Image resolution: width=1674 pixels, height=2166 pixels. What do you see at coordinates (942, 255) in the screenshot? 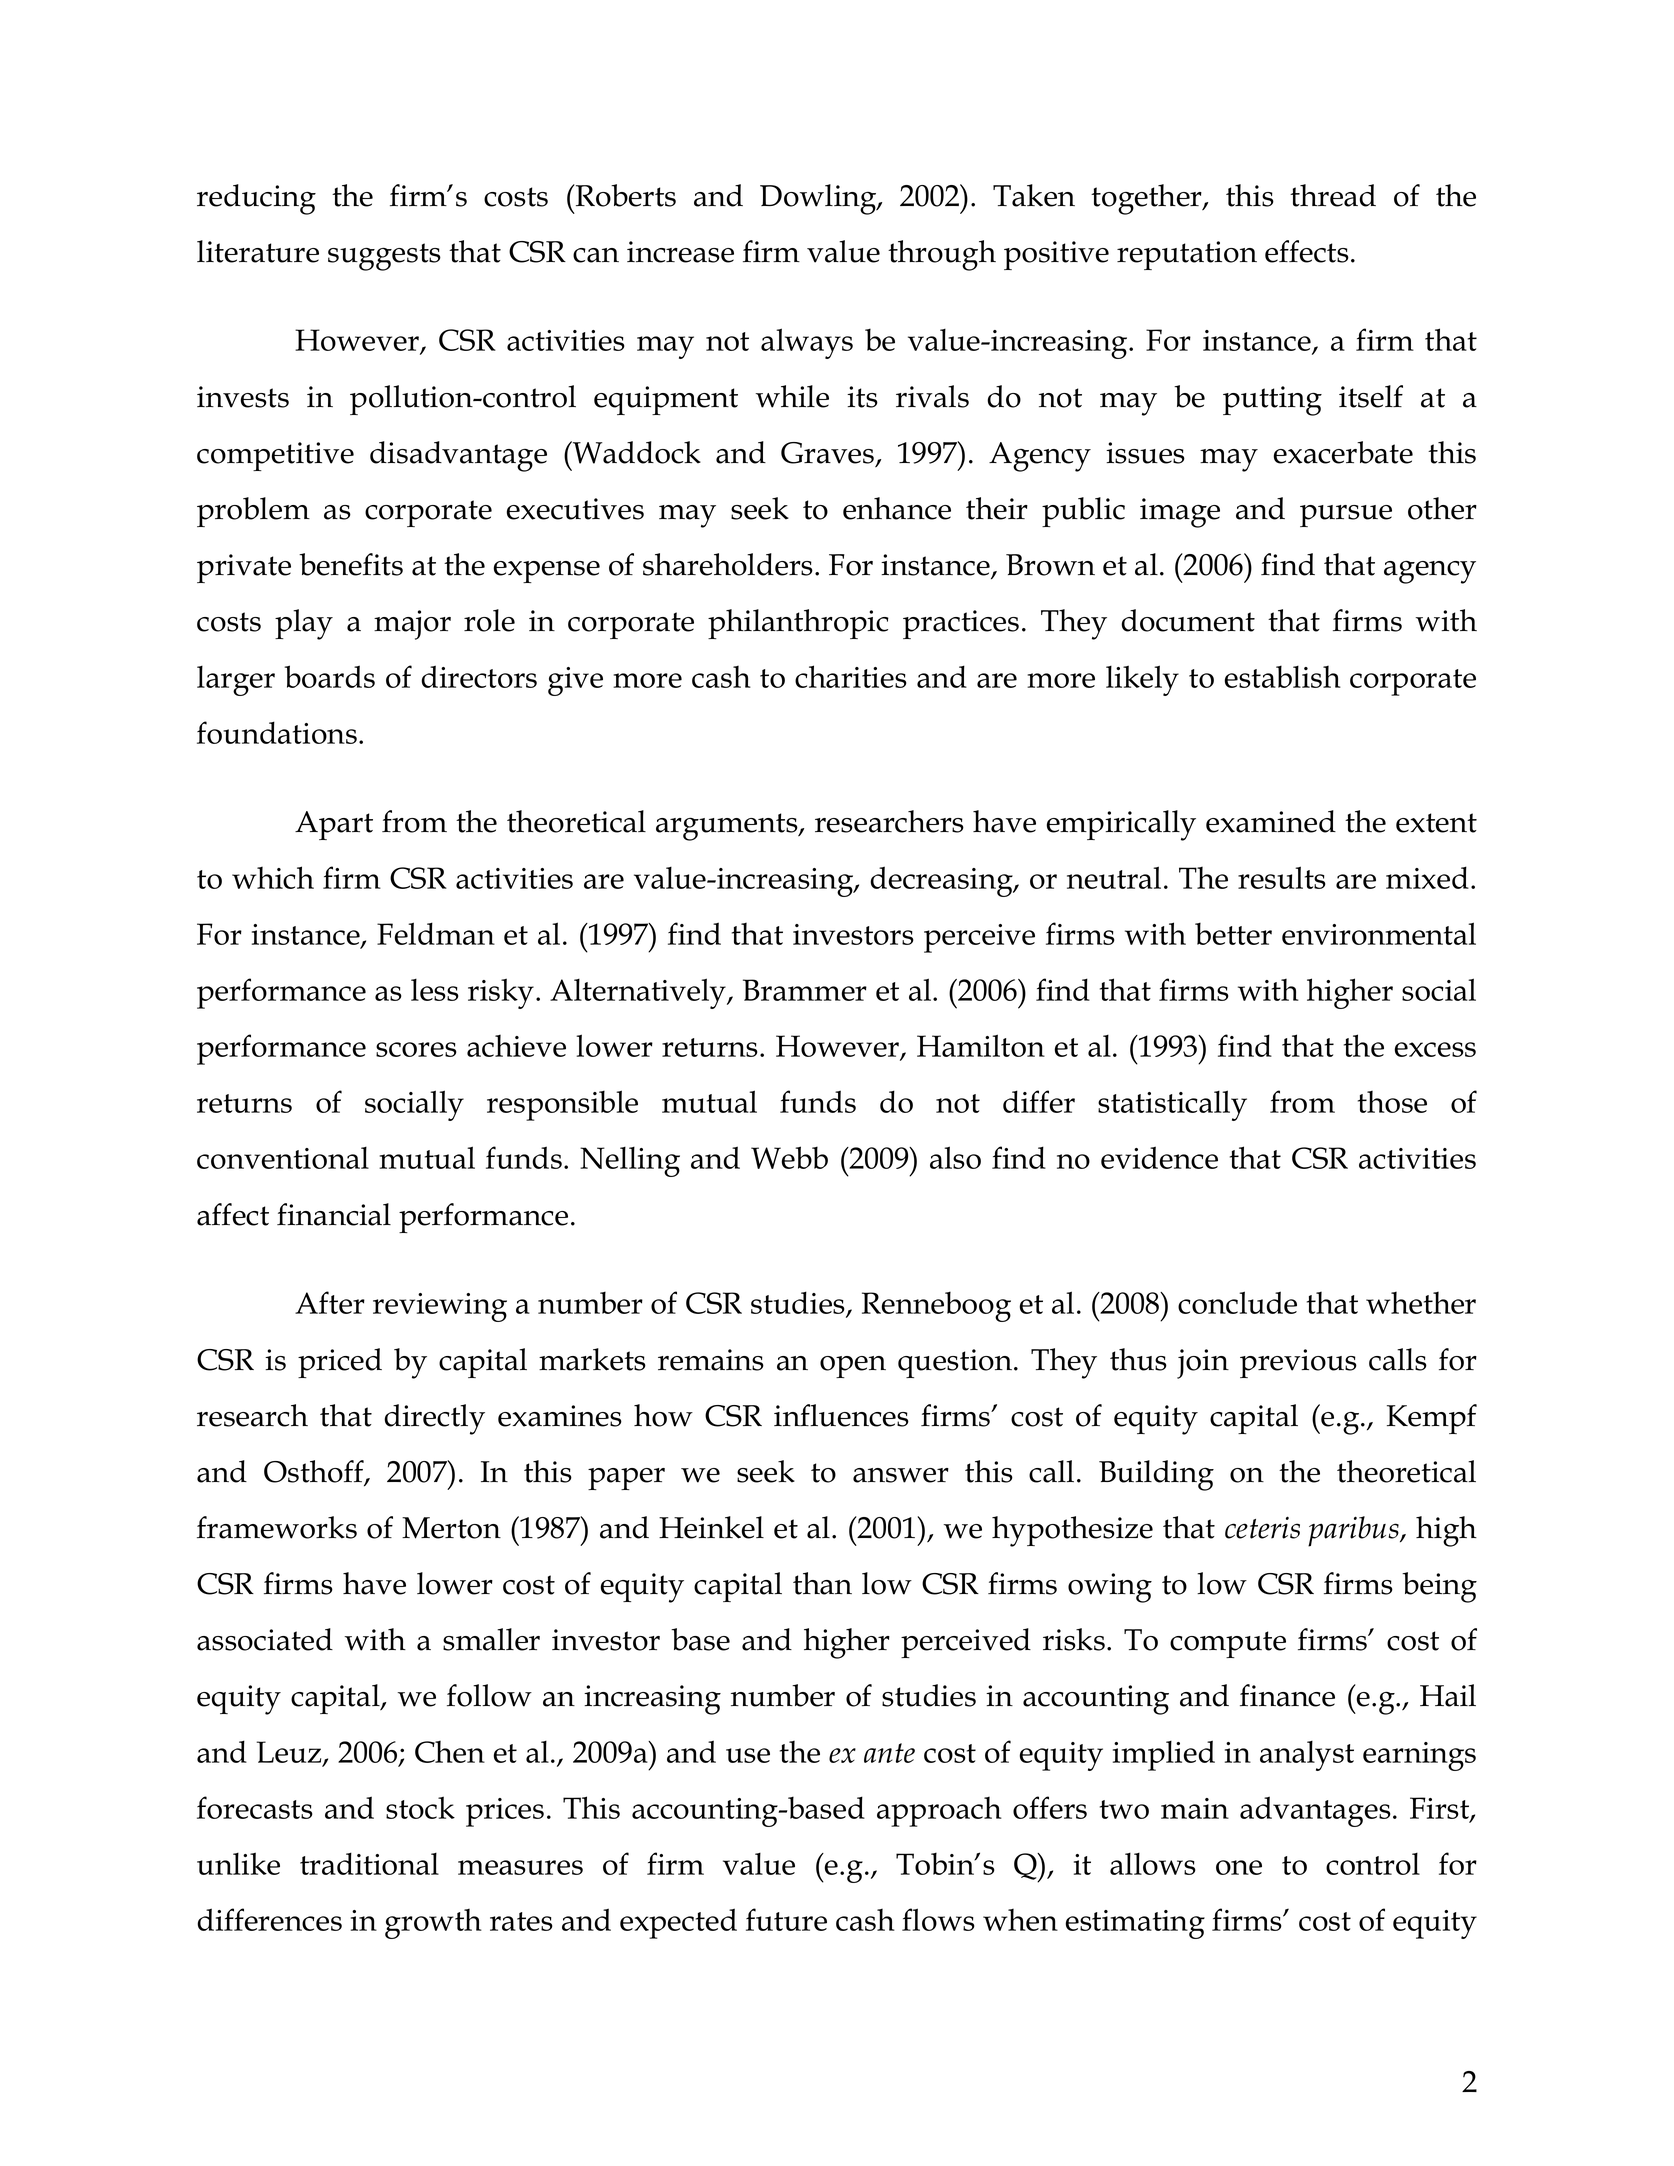
I see `through` at bounding box center [942, 255].
